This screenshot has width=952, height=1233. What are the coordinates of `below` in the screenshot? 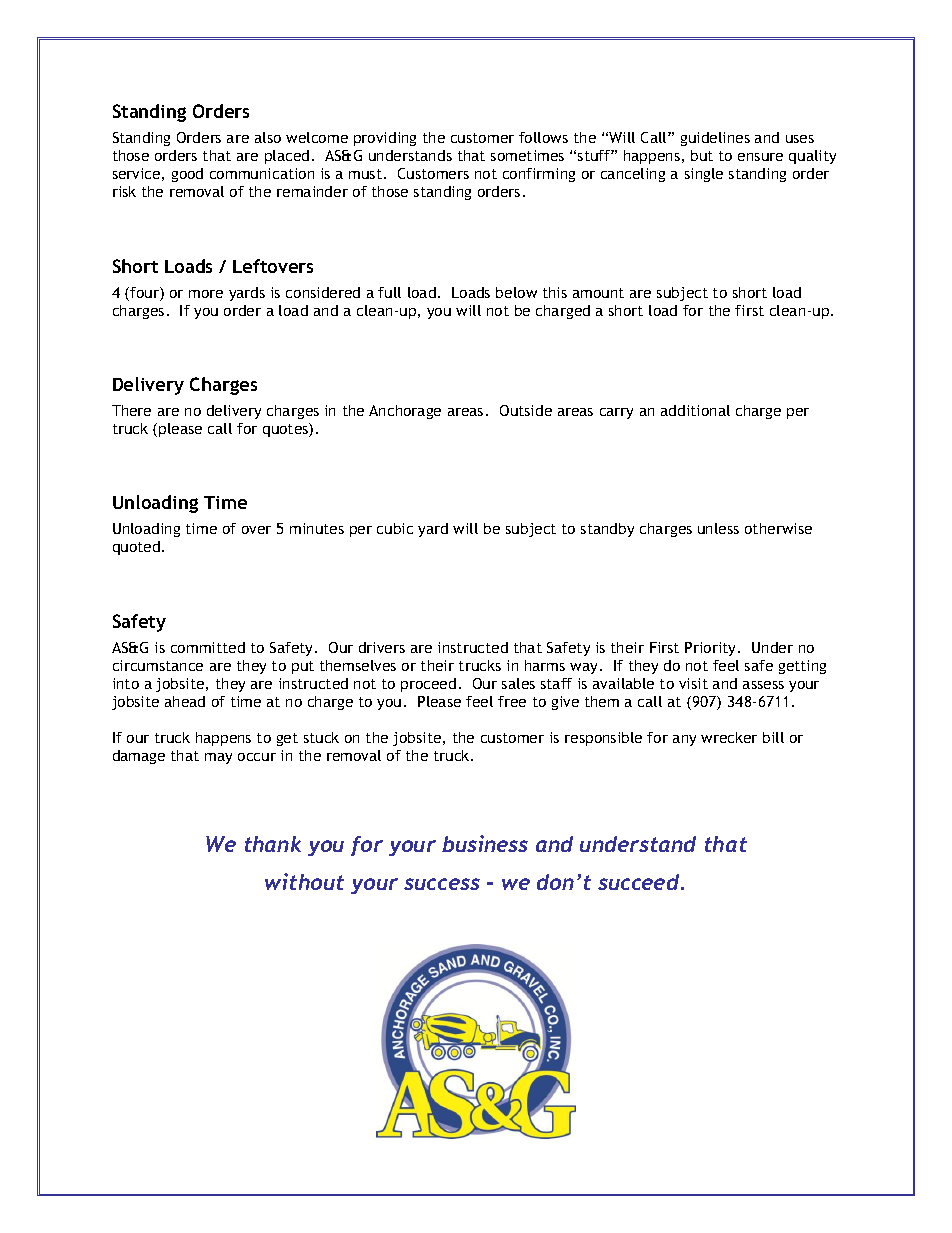 It's located at (516, 292).
